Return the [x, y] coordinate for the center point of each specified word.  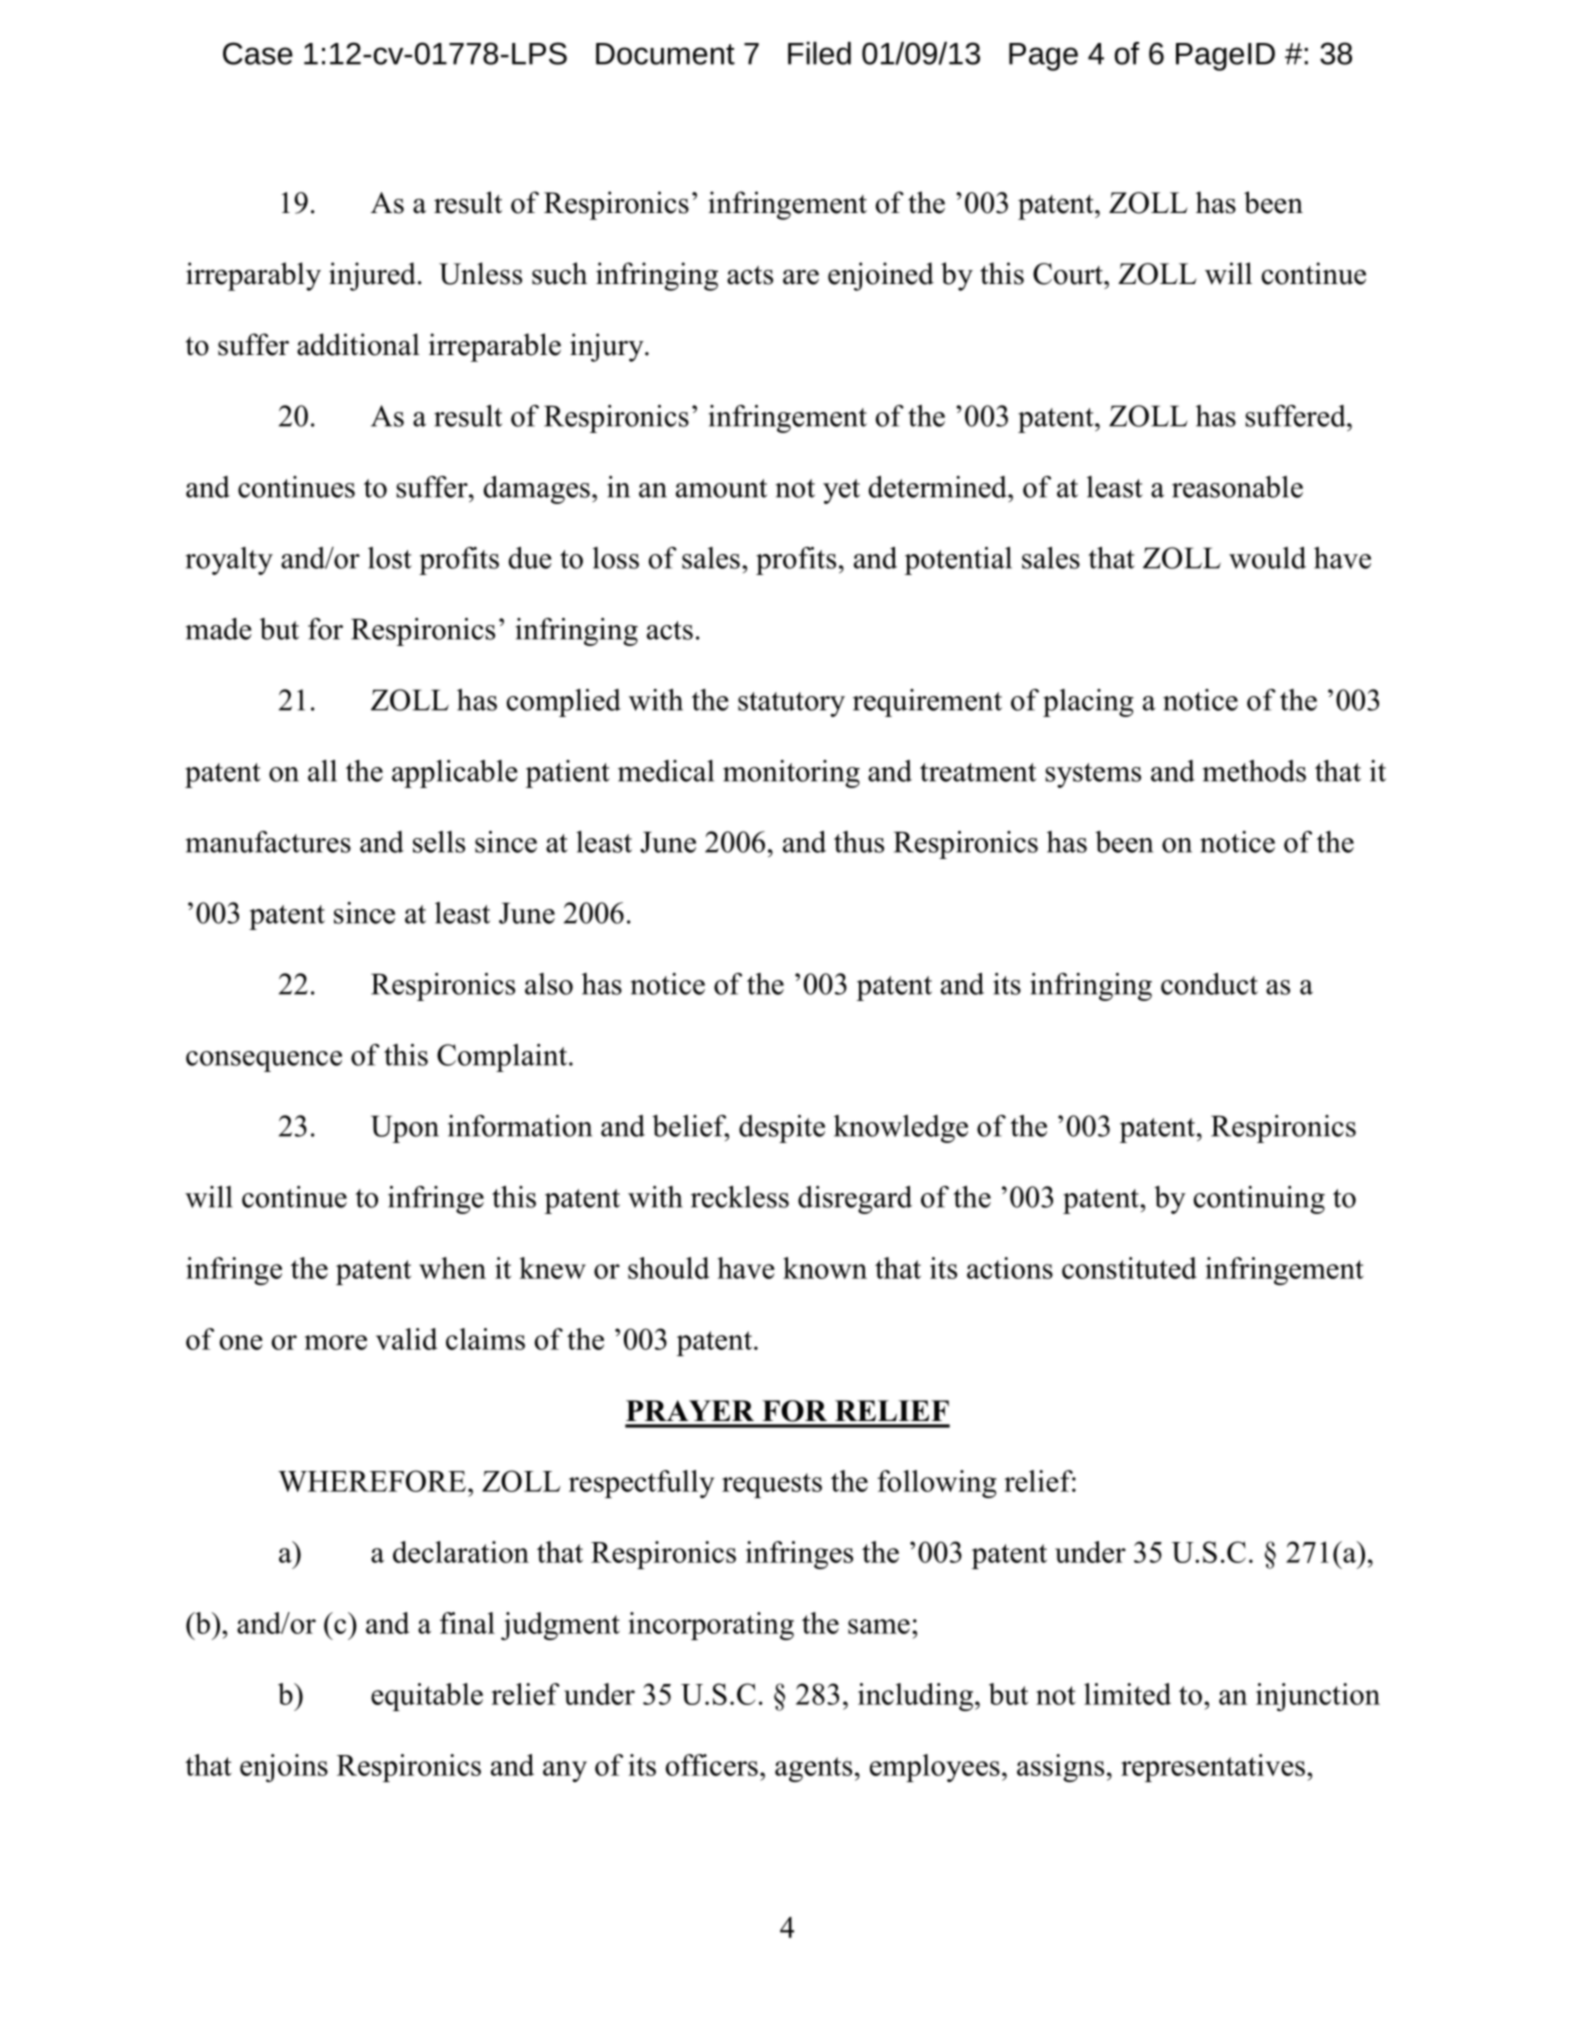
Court [1069, 274]
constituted [1129, 1268]
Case [258, 53]
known [825, 1268]
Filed [819, 53]
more [336, 1342]
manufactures [268, 842]
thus [859, 842]
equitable [427, 1697]
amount [721, 488]
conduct [1209, 984]
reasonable [1237, 487]
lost [390, 558]
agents [813, 1769]
